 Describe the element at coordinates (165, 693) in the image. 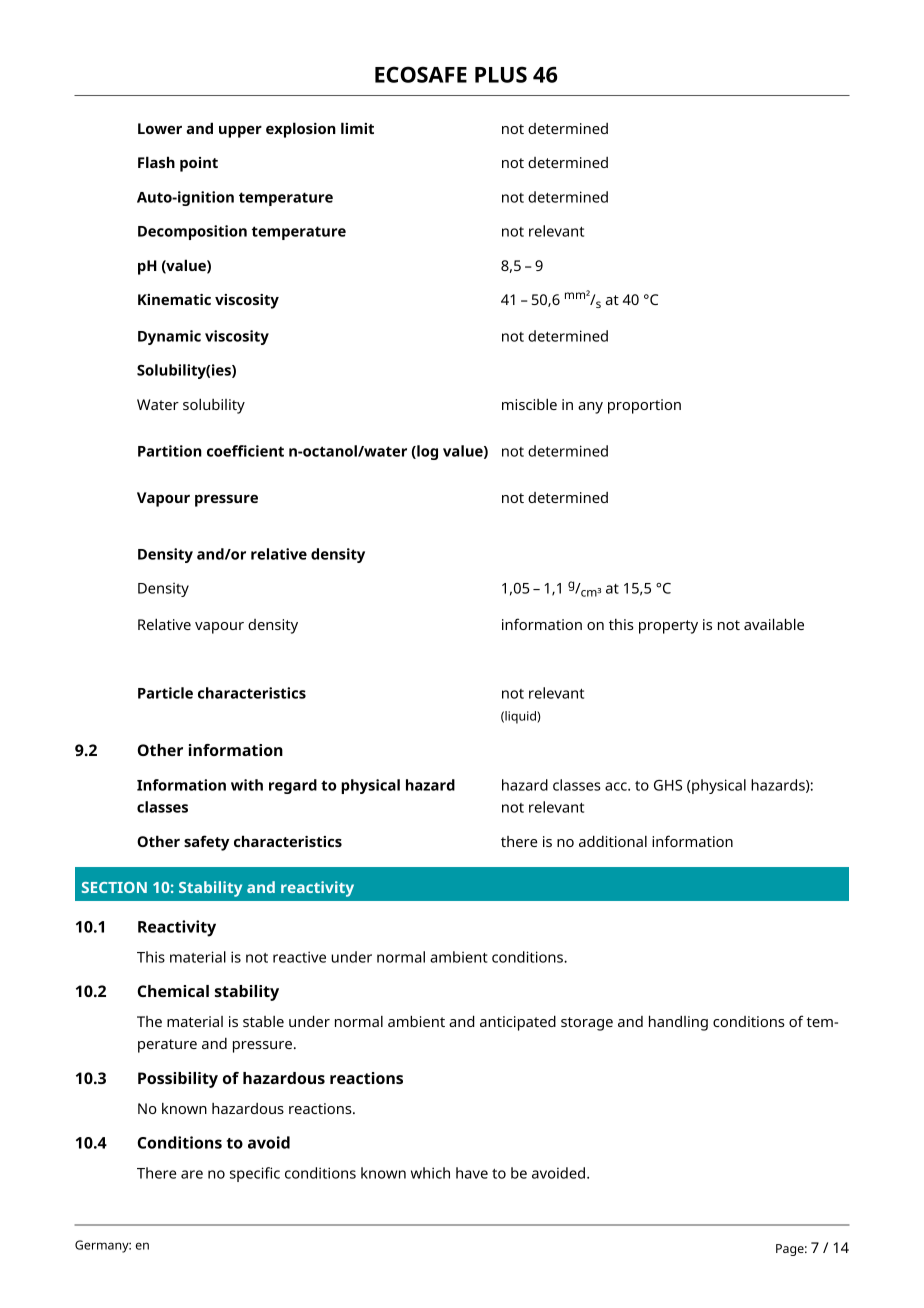

I see `Particle` at that location.
